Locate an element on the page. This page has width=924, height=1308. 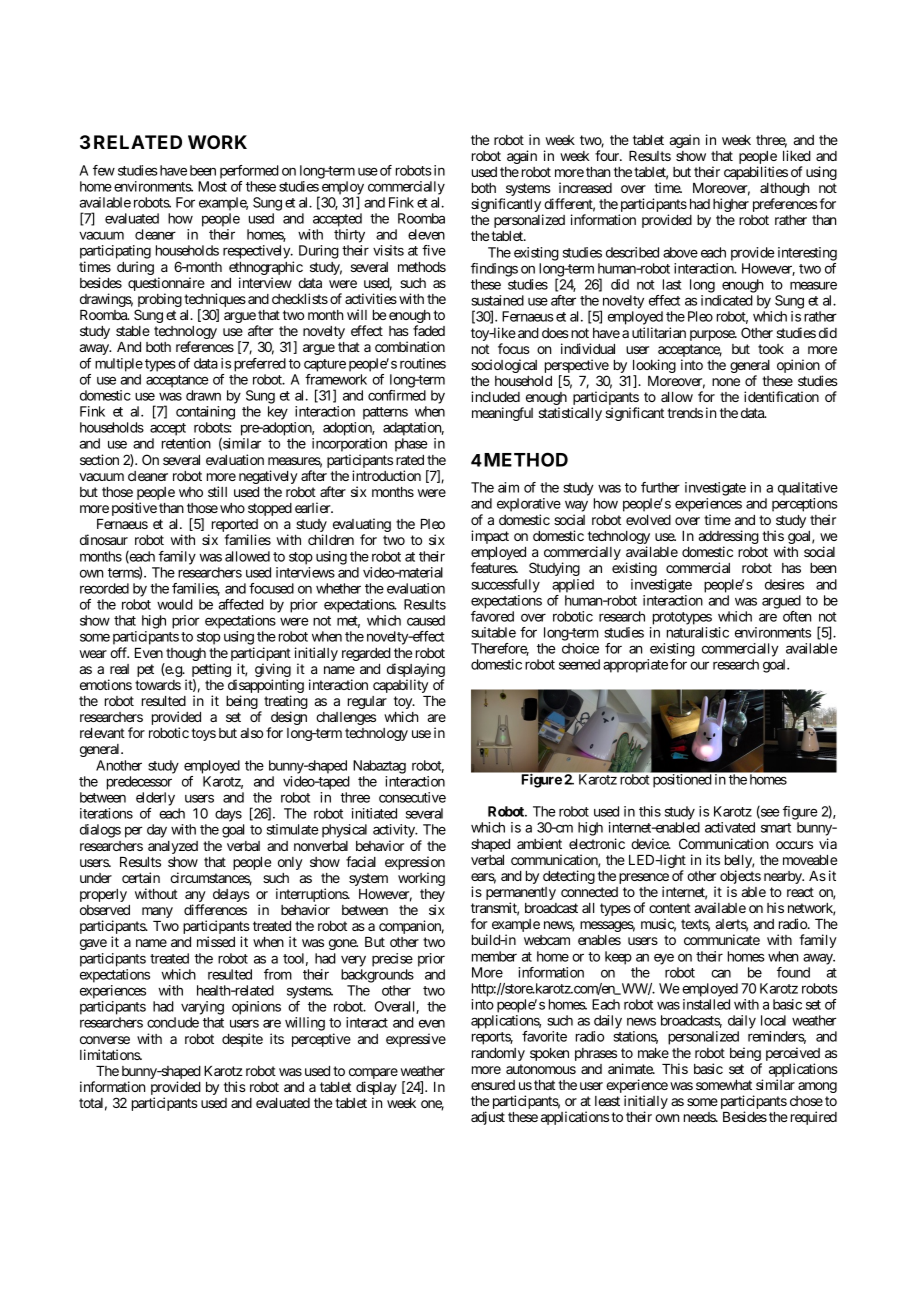
Most is located at coordinates (212, 186).
